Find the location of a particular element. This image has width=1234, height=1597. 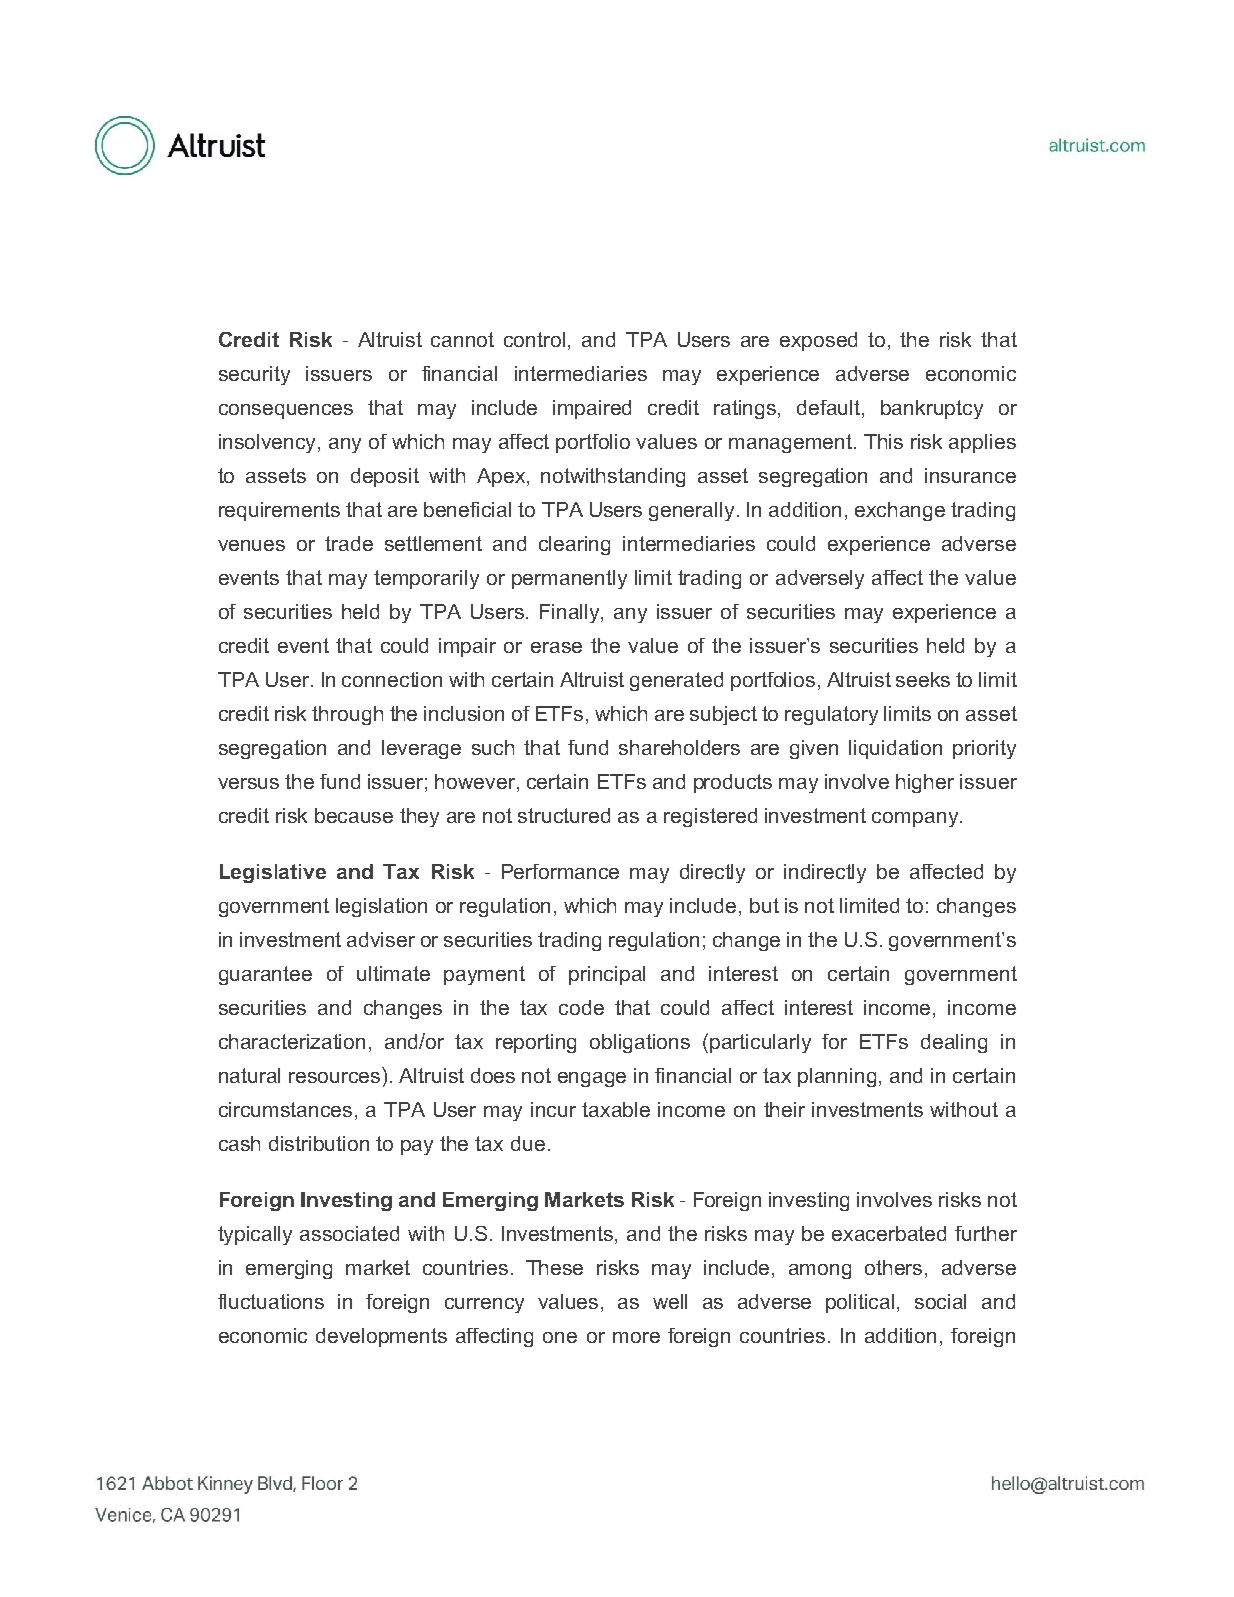

clearing is located at coordinates (574, 545).
